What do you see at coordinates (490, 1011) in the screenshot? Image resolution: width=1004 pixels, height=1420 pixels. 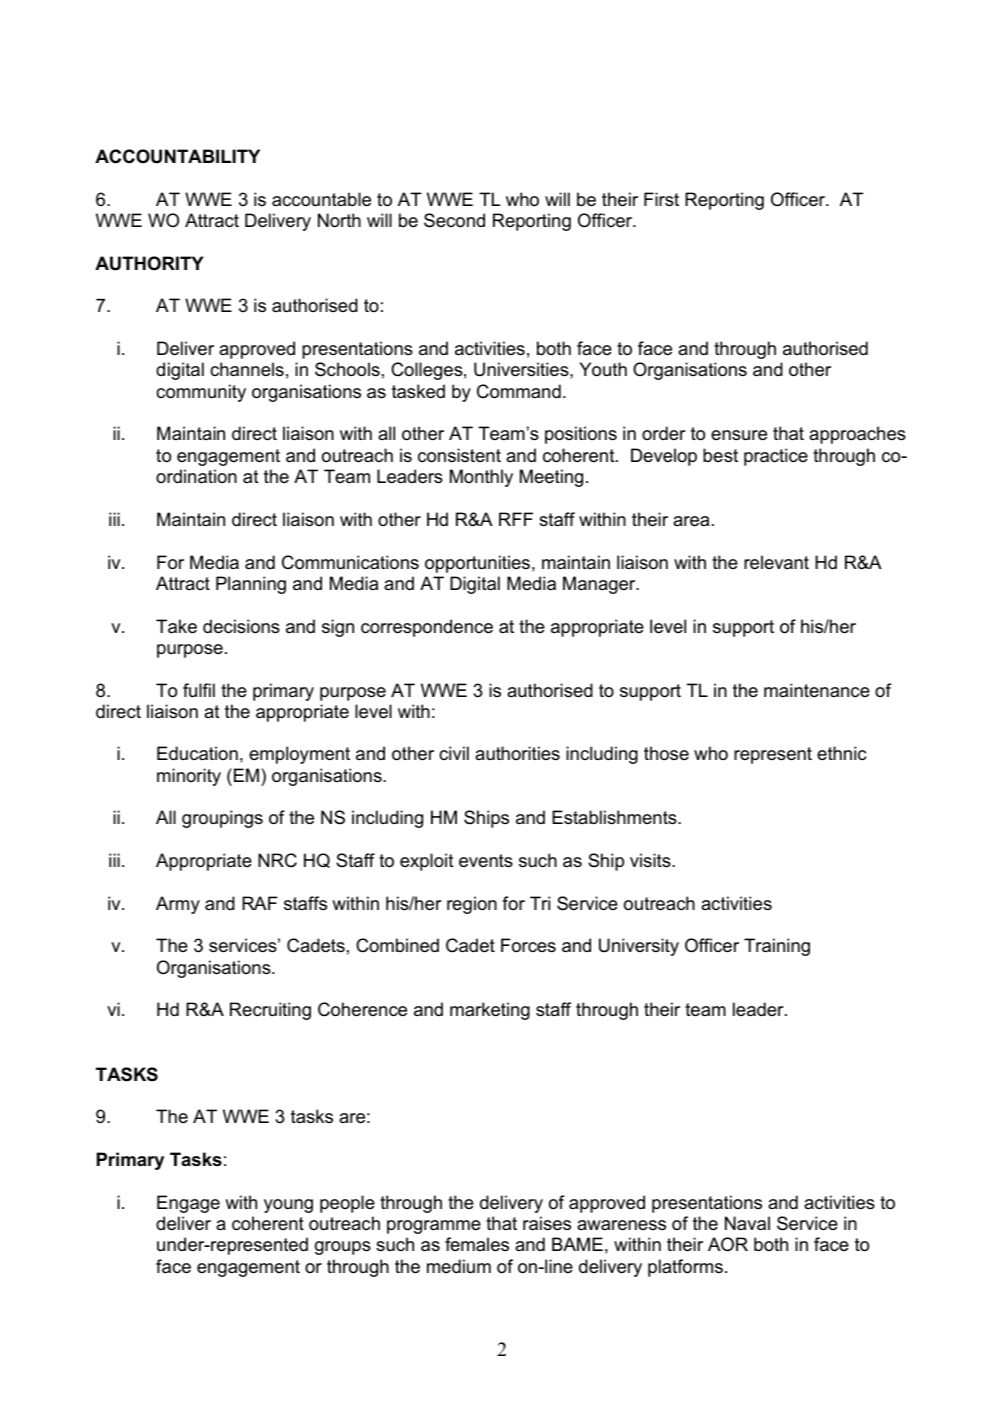 I see `marketing` at bounding box center [490, 1011].
